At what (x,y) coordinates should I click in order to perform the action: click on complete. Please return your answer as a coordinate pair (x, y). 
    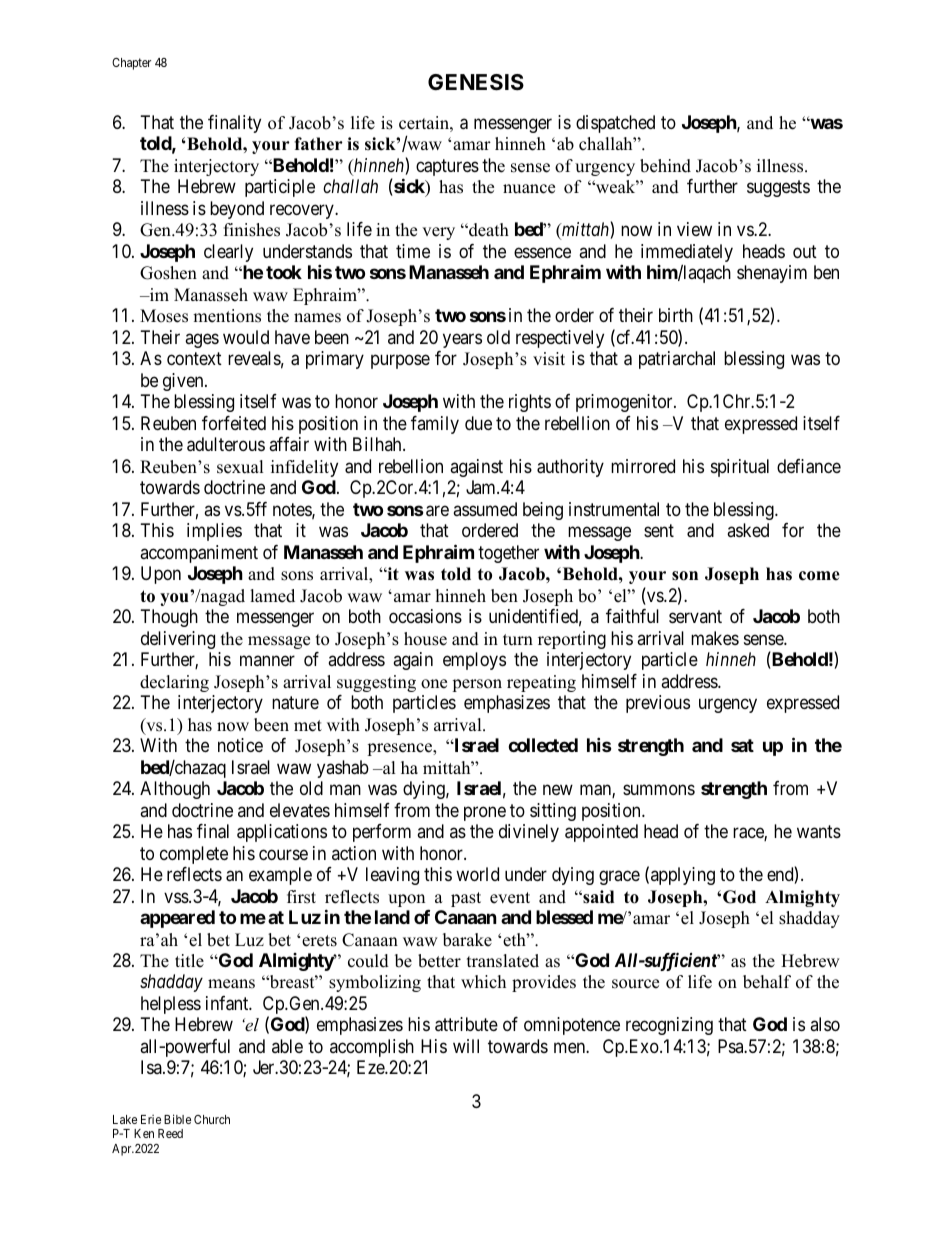
    Looking at the image, I should click on (194, 855).
